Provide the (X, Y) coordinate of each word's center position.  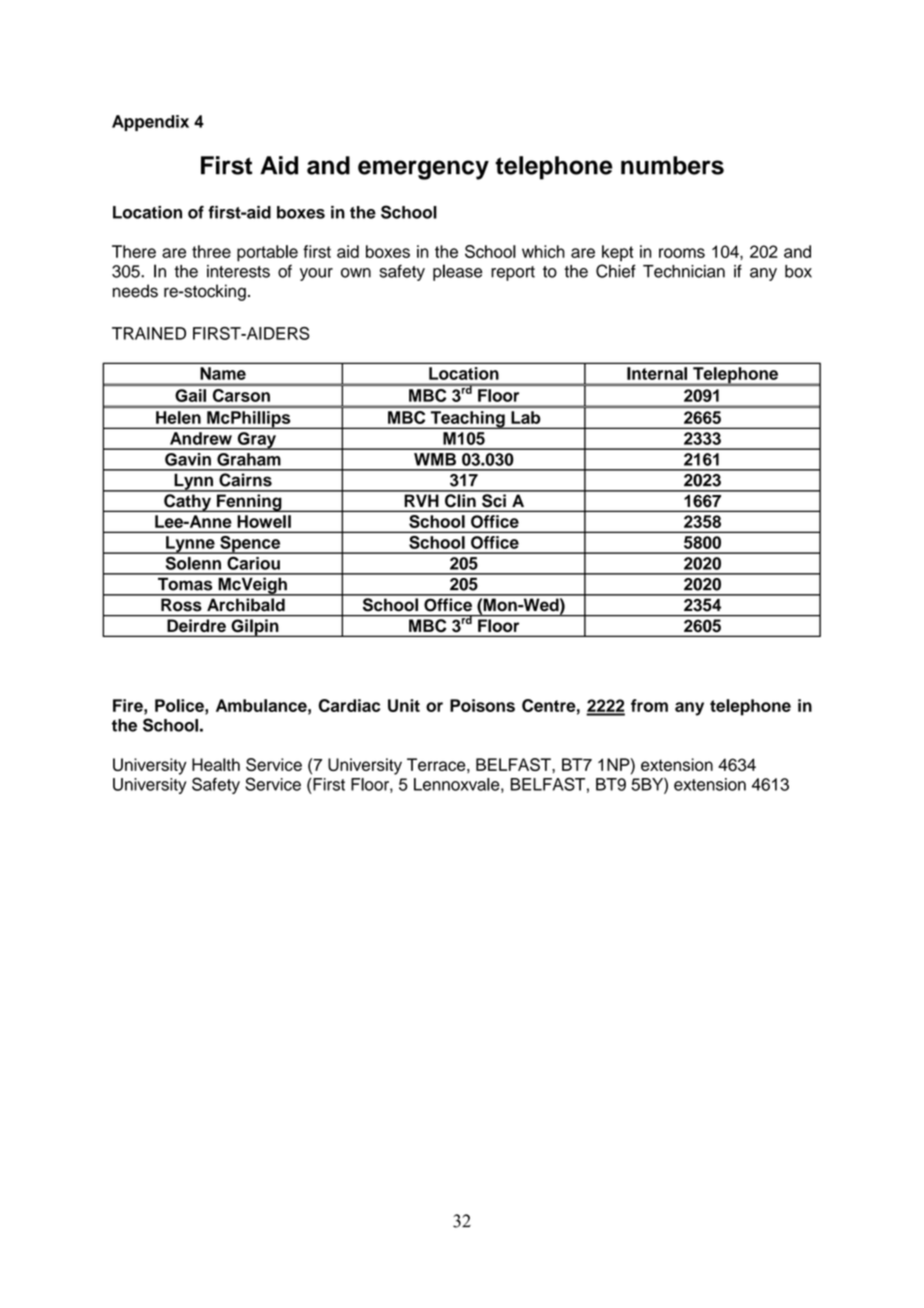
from (649, 705)
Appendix (150, 123)
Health (216, 764)
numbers (672, 165)
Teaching (467, 420)
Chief (616, 271)
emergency (423, 170)
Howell (264, 521)
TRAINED (149, 333)
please (457, 272)
